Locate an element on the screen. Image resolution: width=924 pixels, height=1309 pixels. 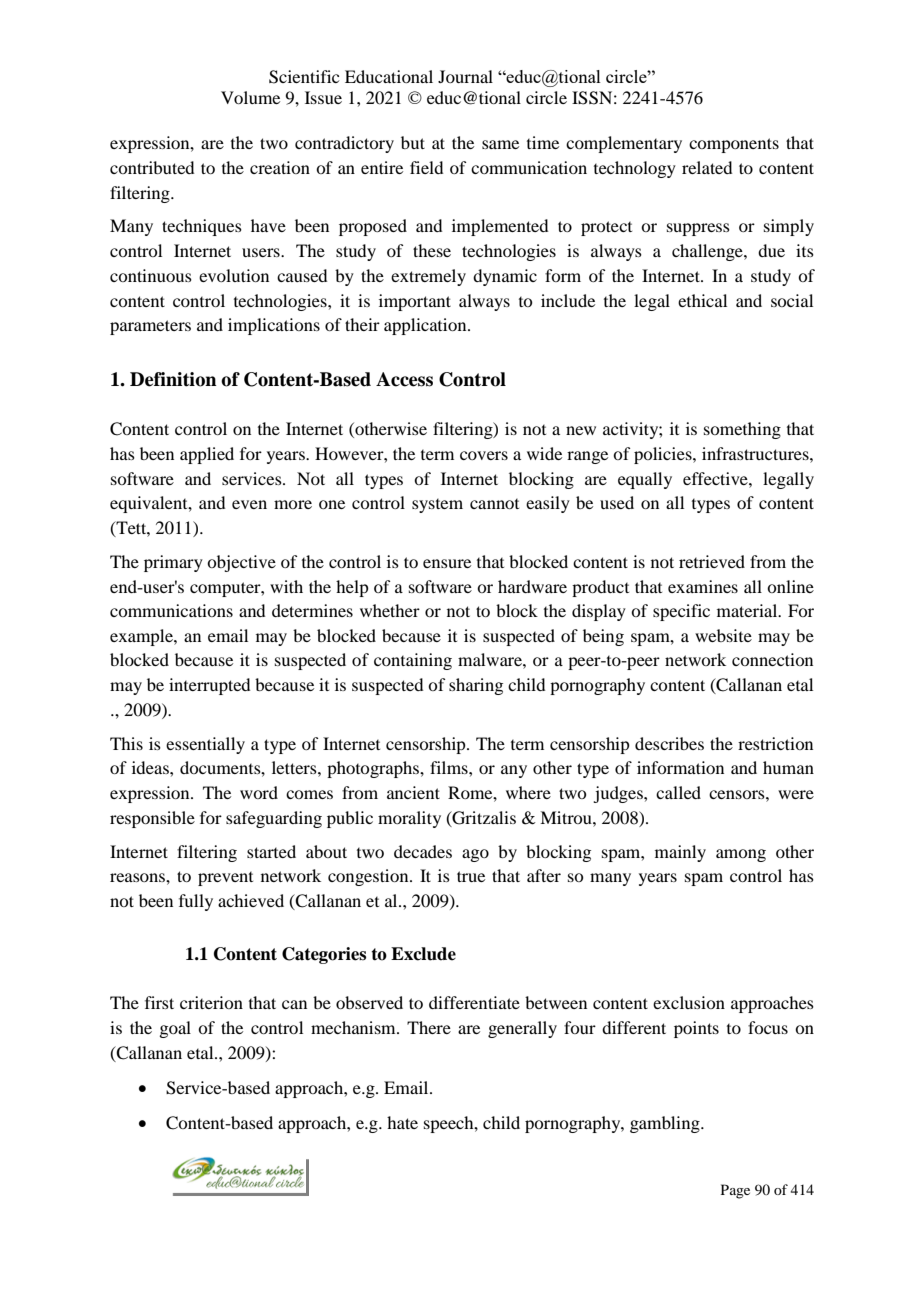
goal is located at coordinates (175, 1029).
